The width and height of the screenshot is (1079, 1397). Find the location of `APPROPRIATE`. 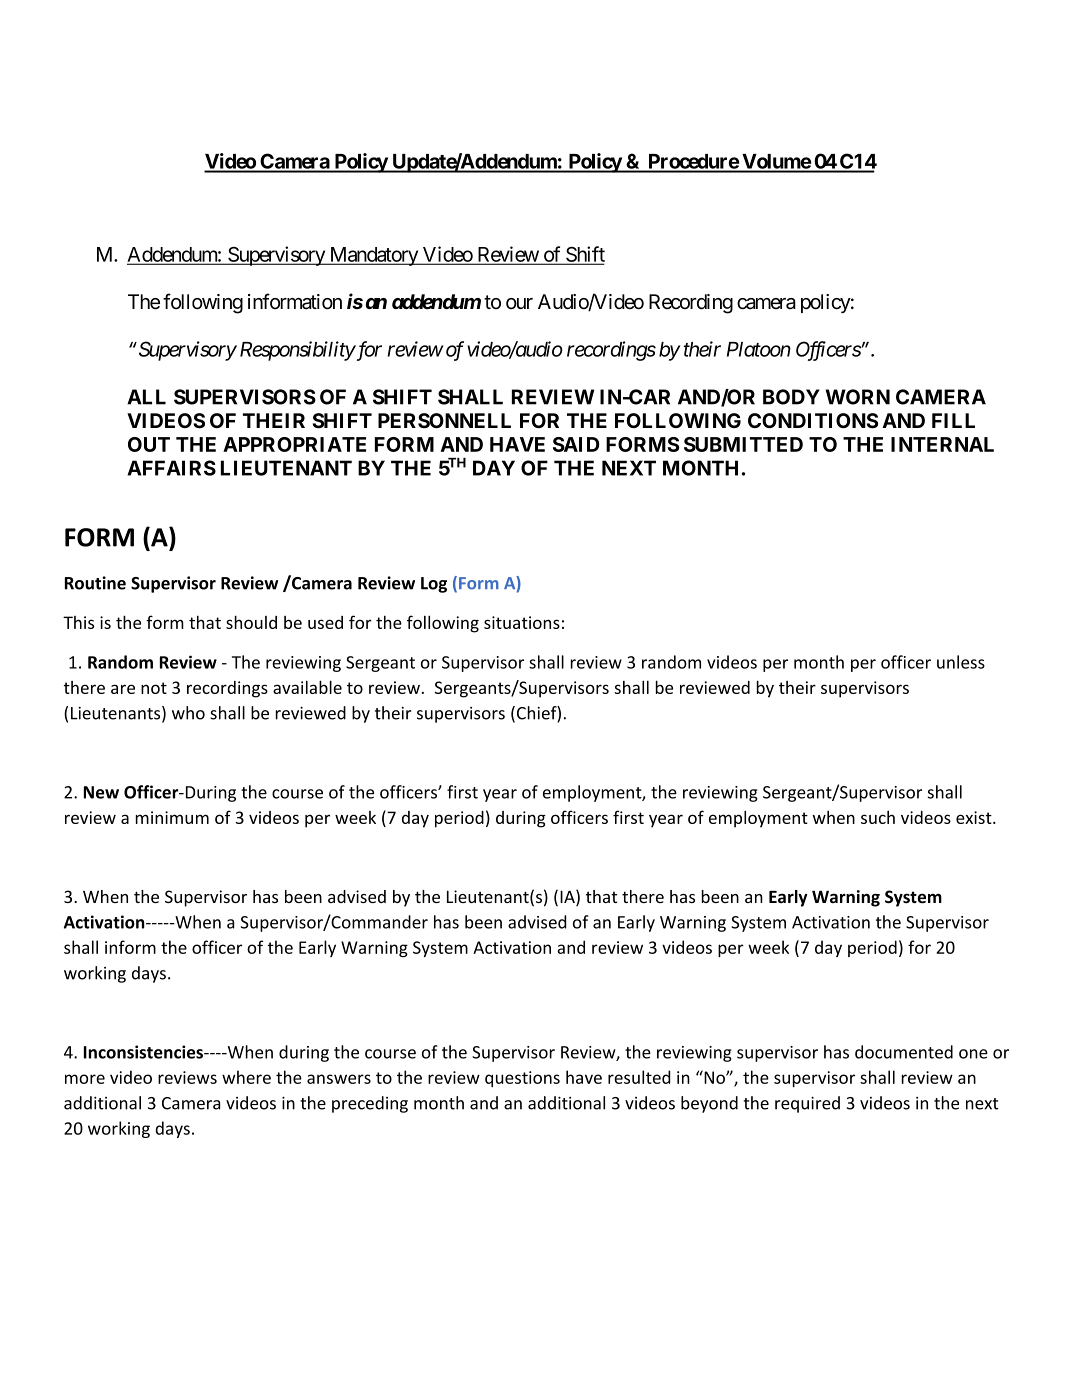

APPROPRIATE is located at coordinates (294, 444).
